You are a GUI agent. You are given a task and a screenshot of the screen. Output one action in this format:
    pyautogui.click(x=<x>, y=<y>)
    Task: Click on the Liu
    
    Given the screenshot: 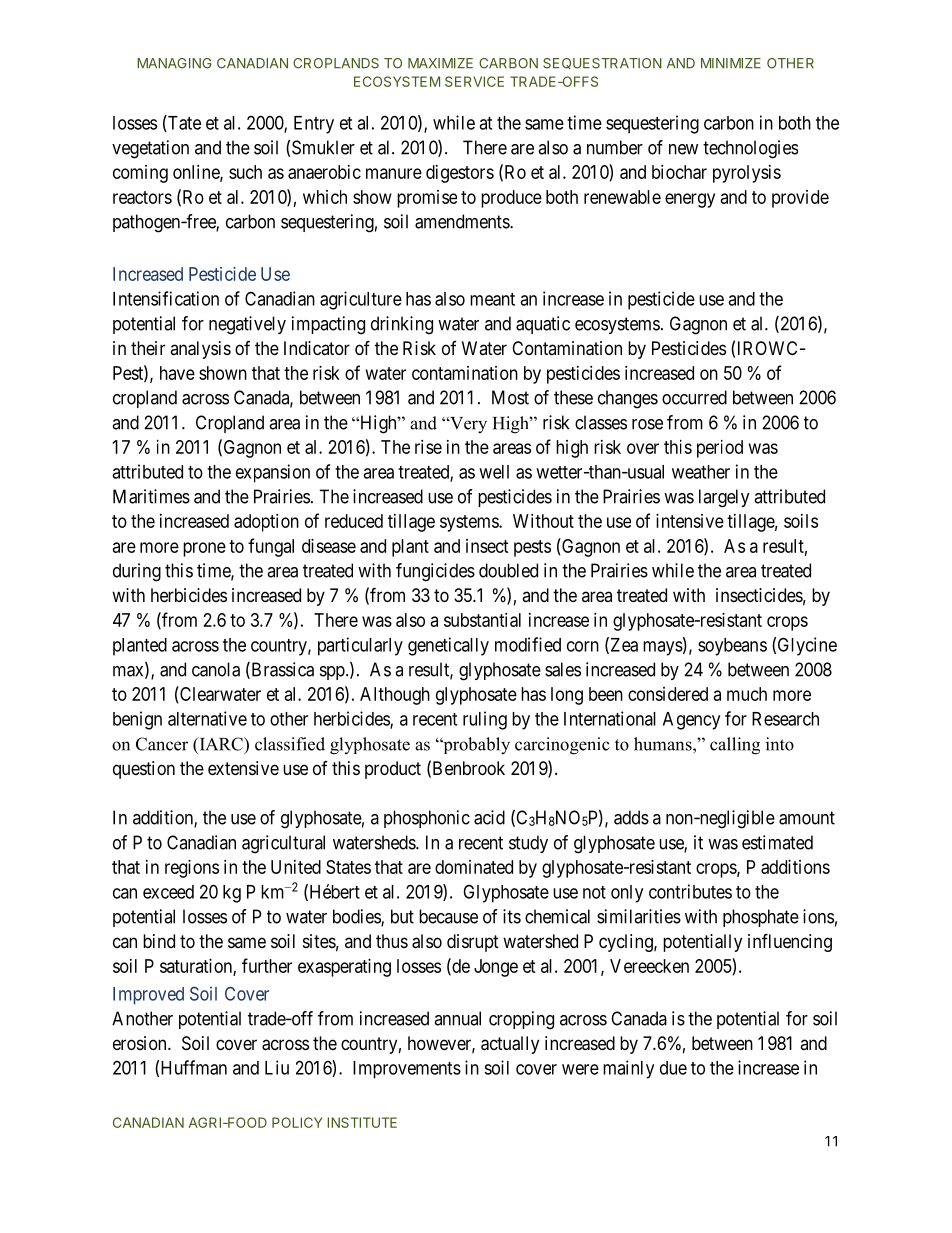 What is the action you would take?
    pyautogui.click(x=277, y=1067)
